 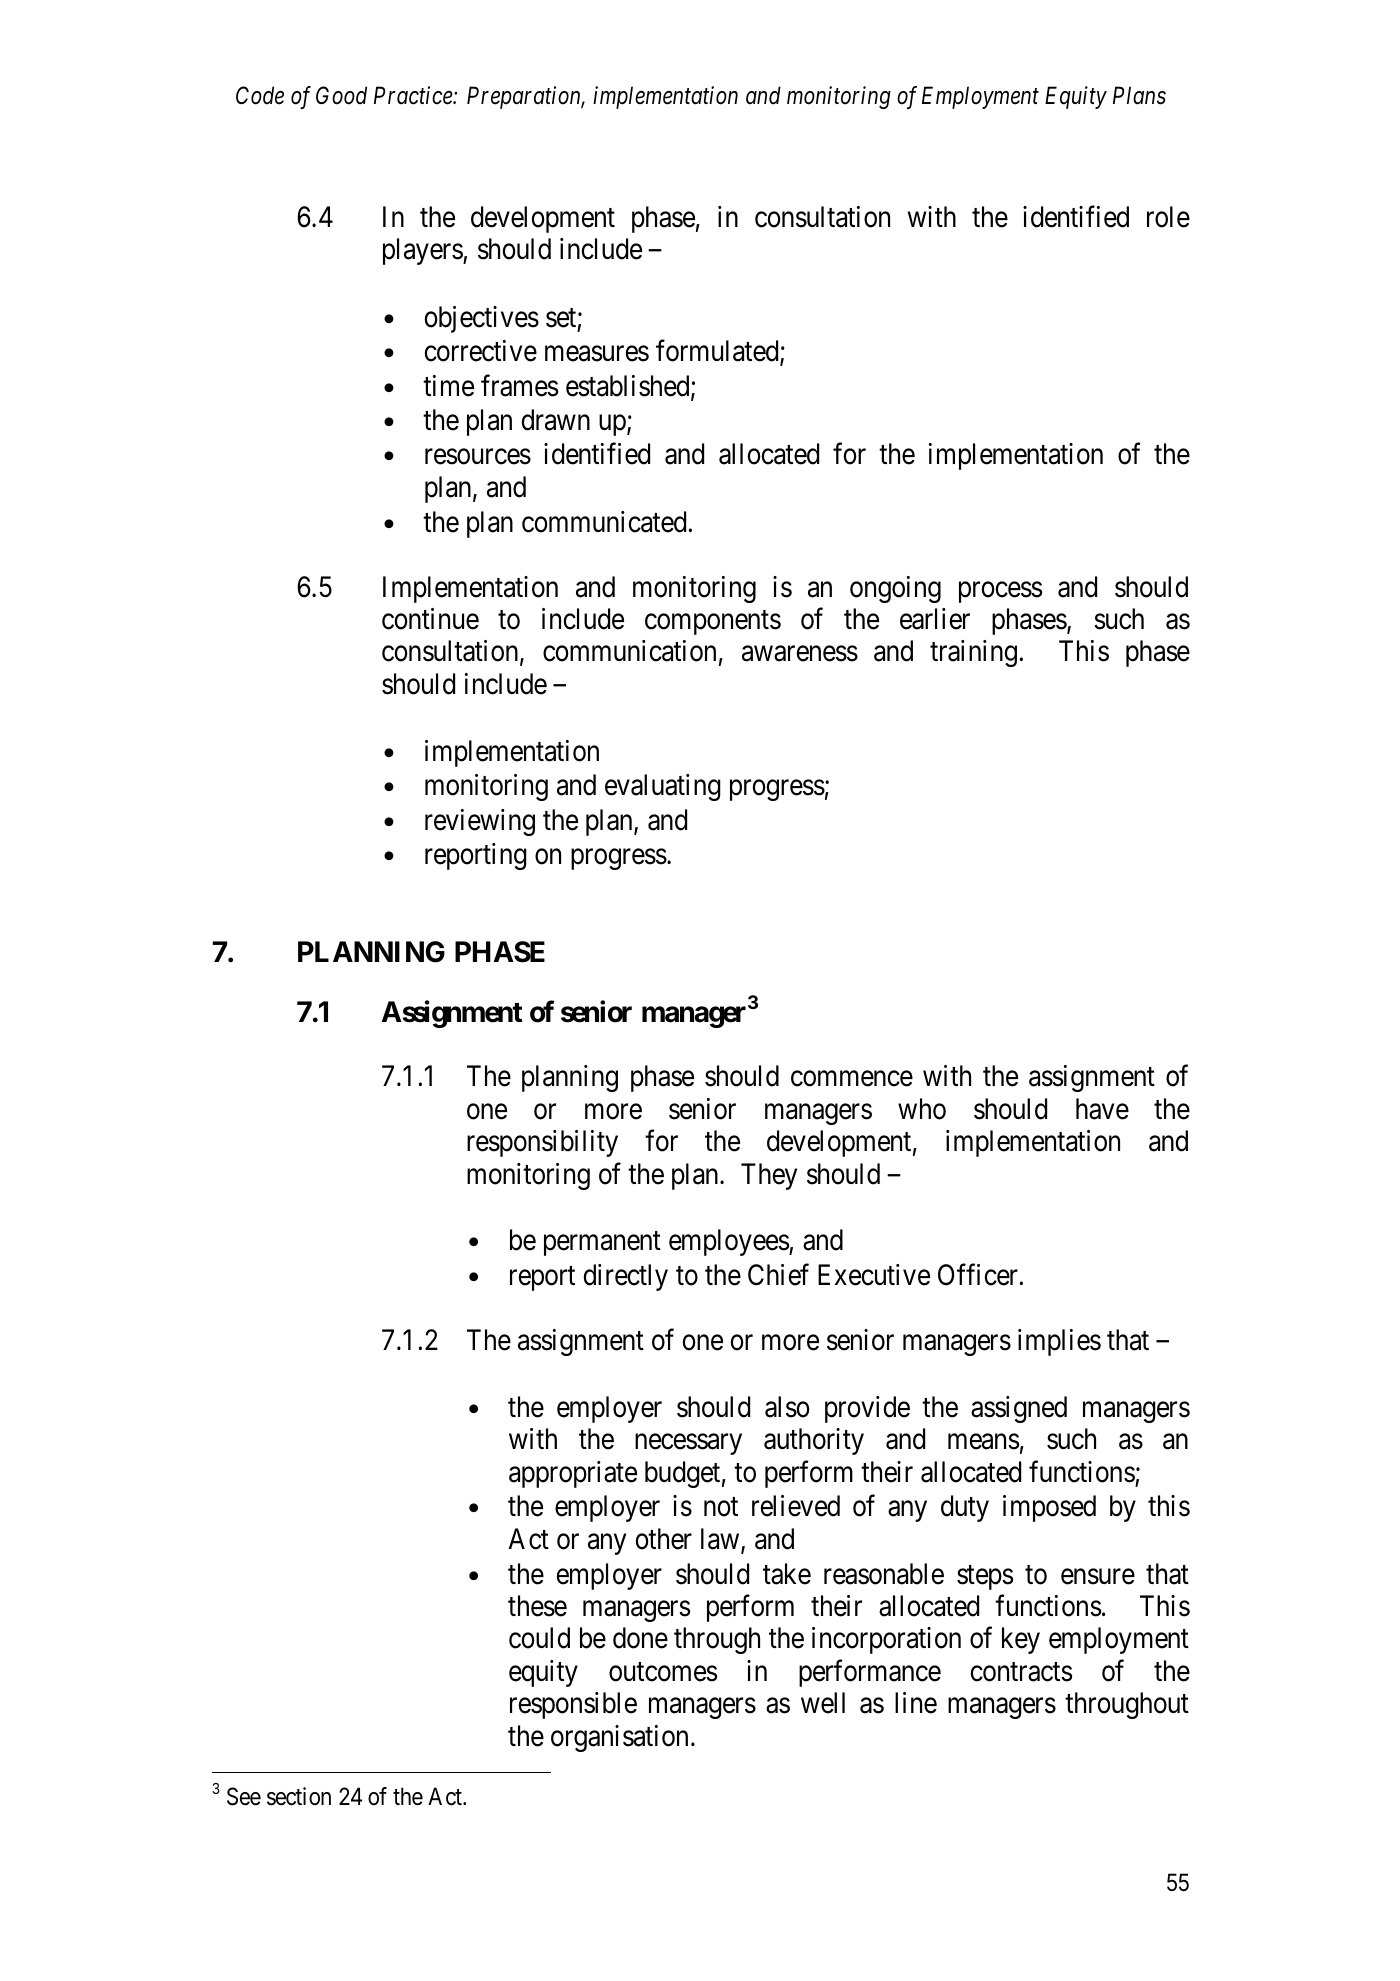 What do you see at coordinates (448, 386) in the image?
I see `time` at bounding box center [448, 386].
